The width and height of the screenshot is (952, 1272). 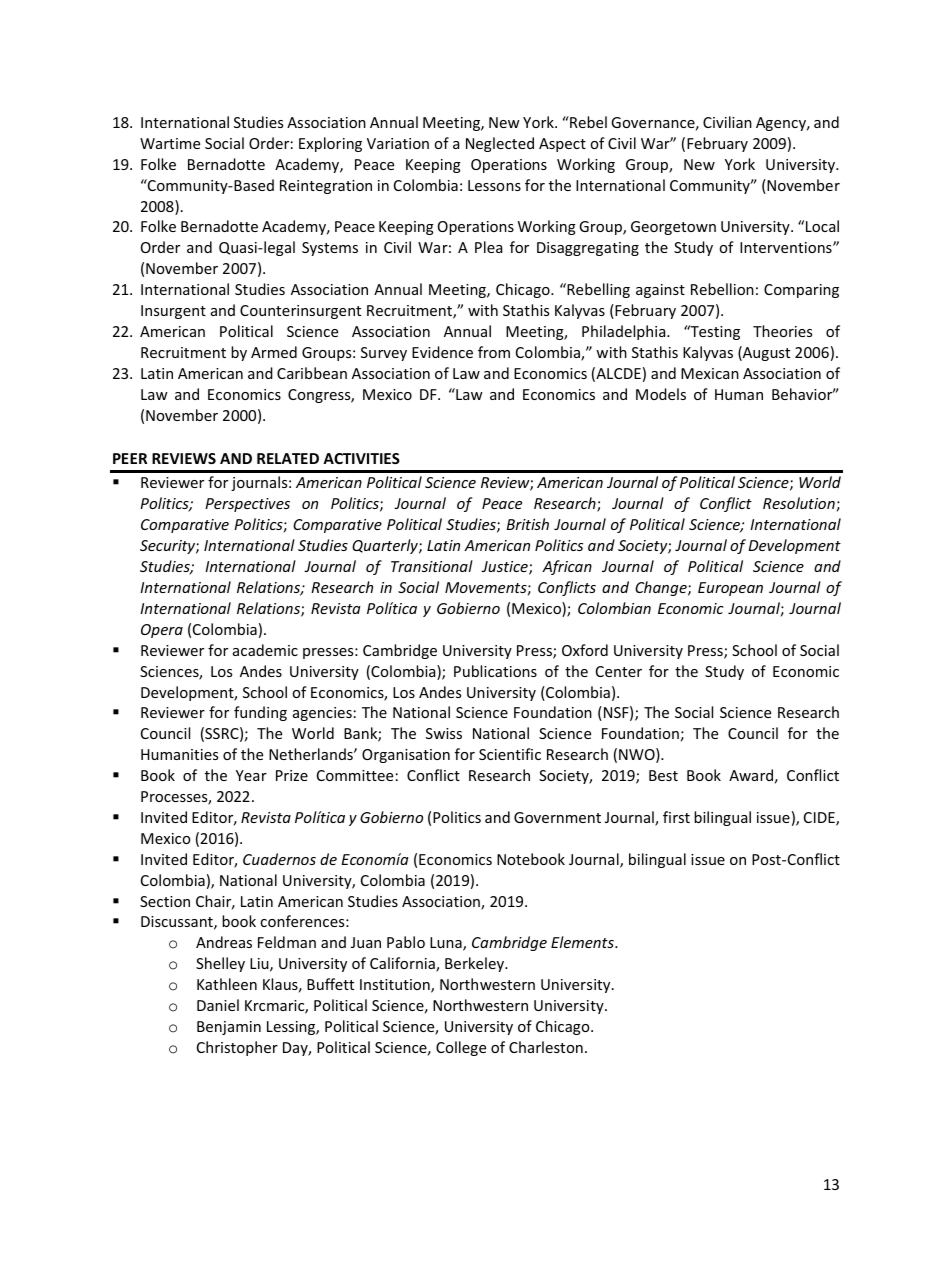 What do you see at coordinates (494, 352) in the screenshot?
I see `from` at bounding box center [494, 352].
